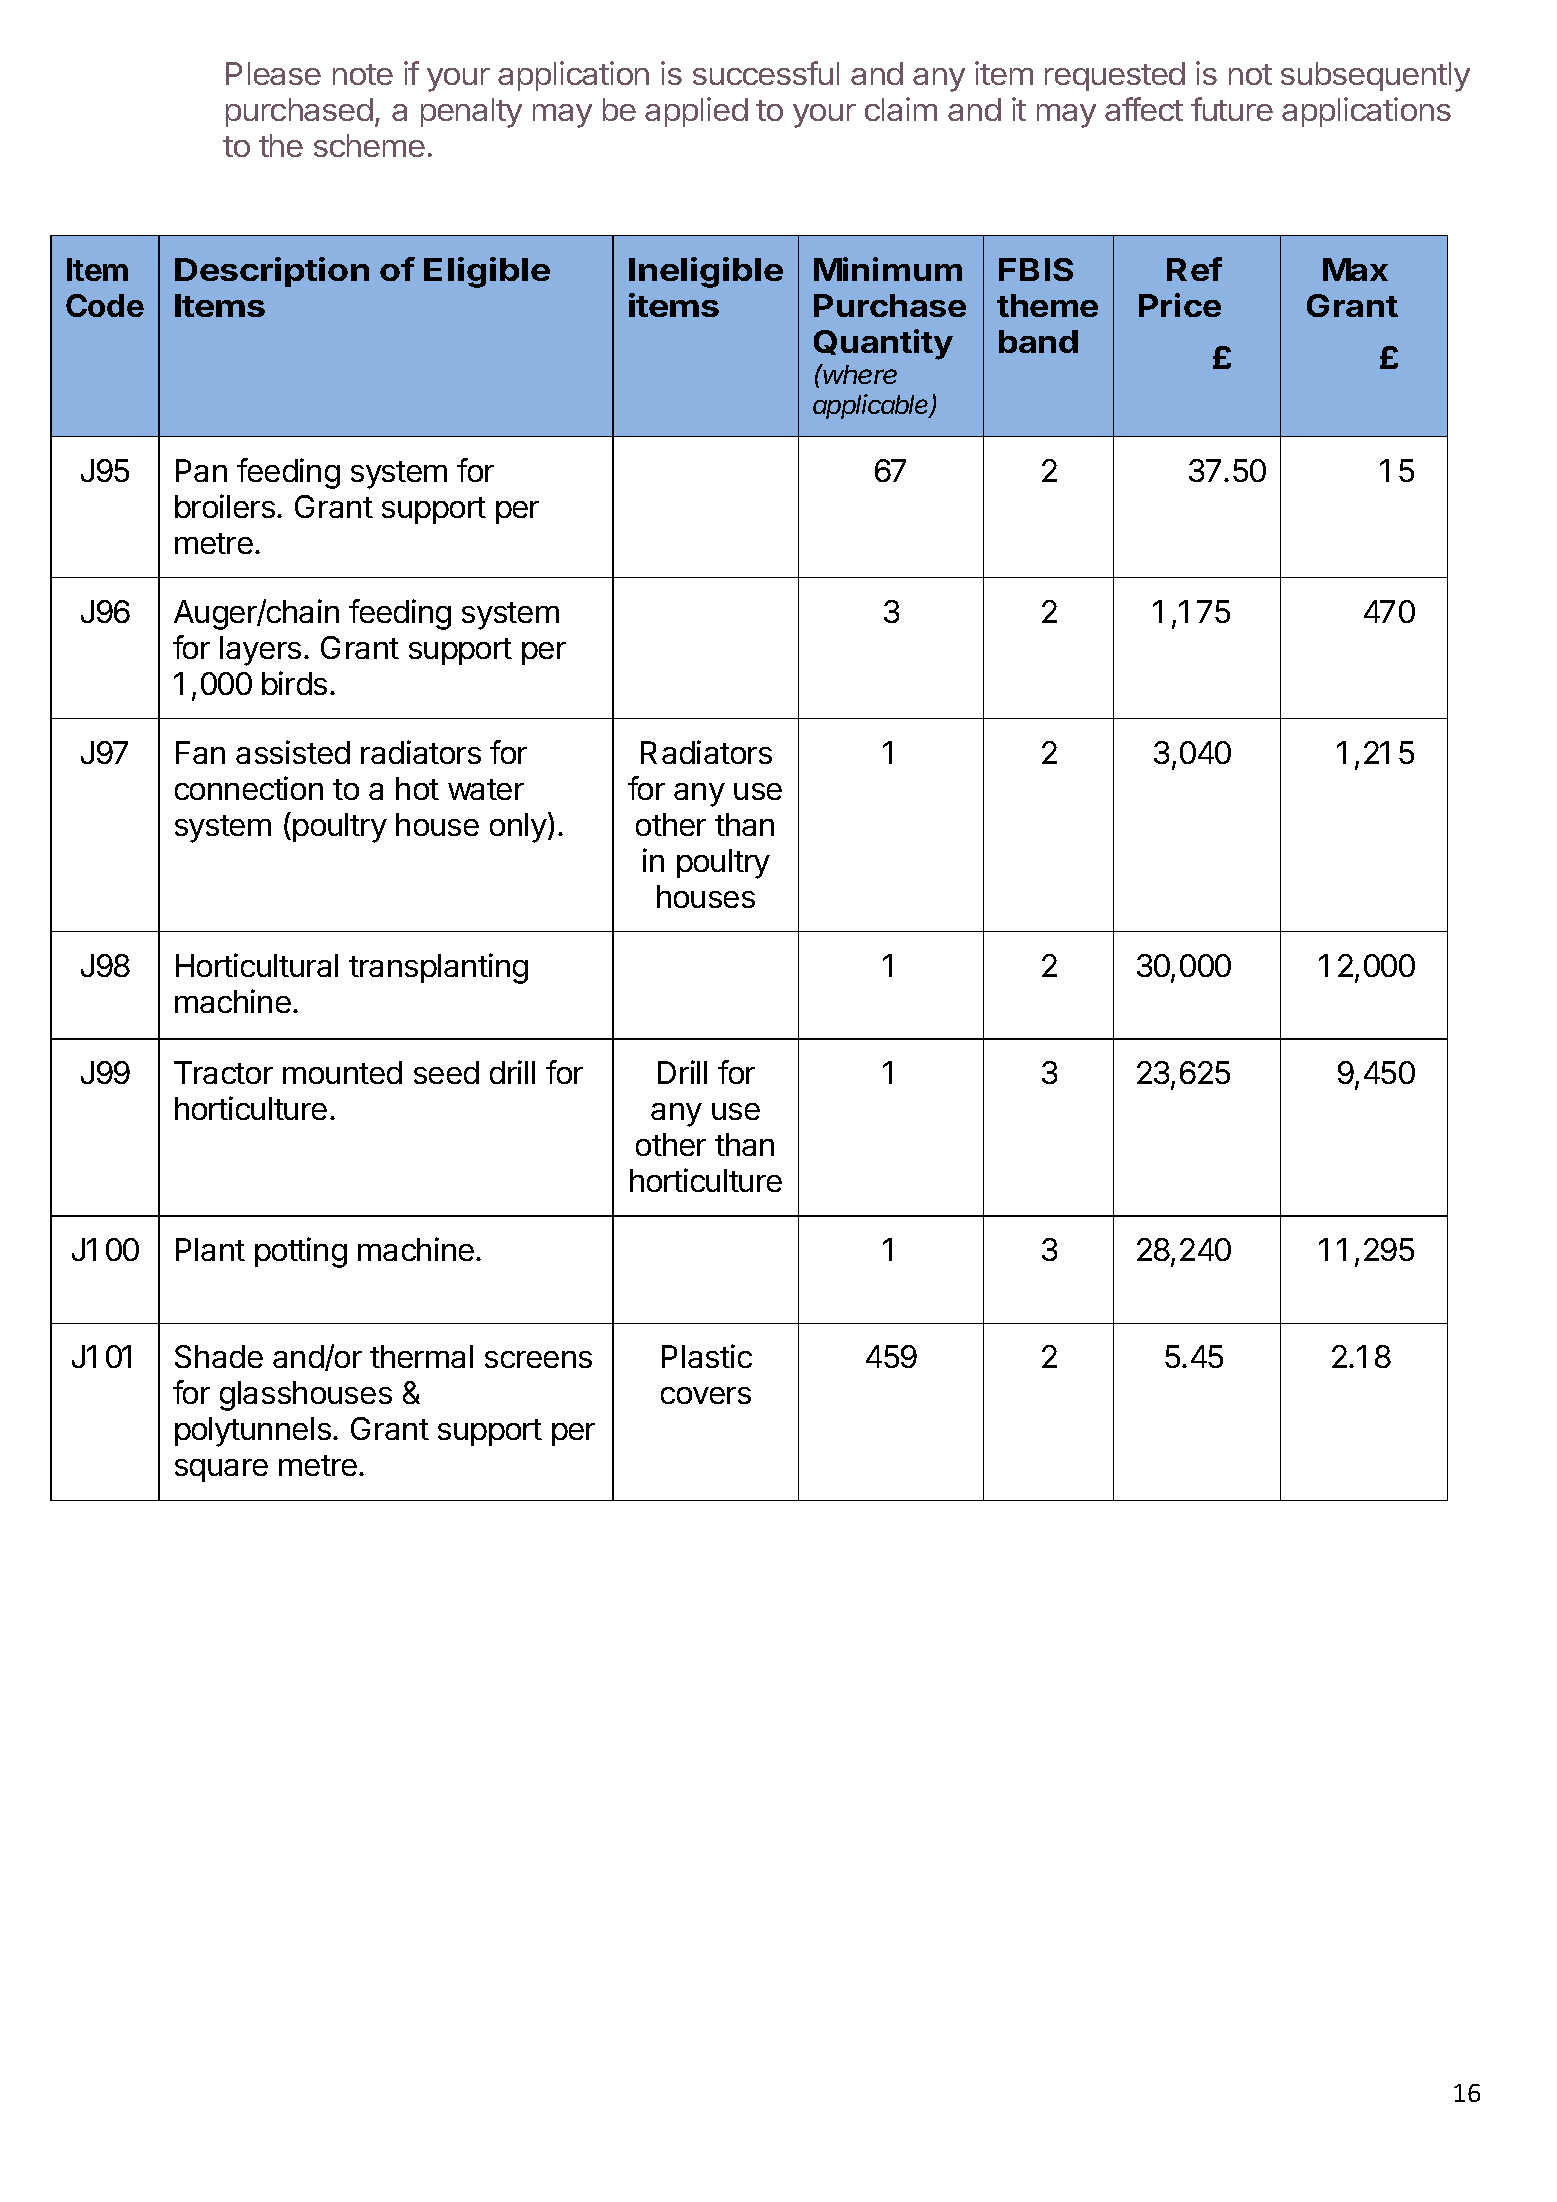  I want to click on Plastic, so click(707, 1356).
